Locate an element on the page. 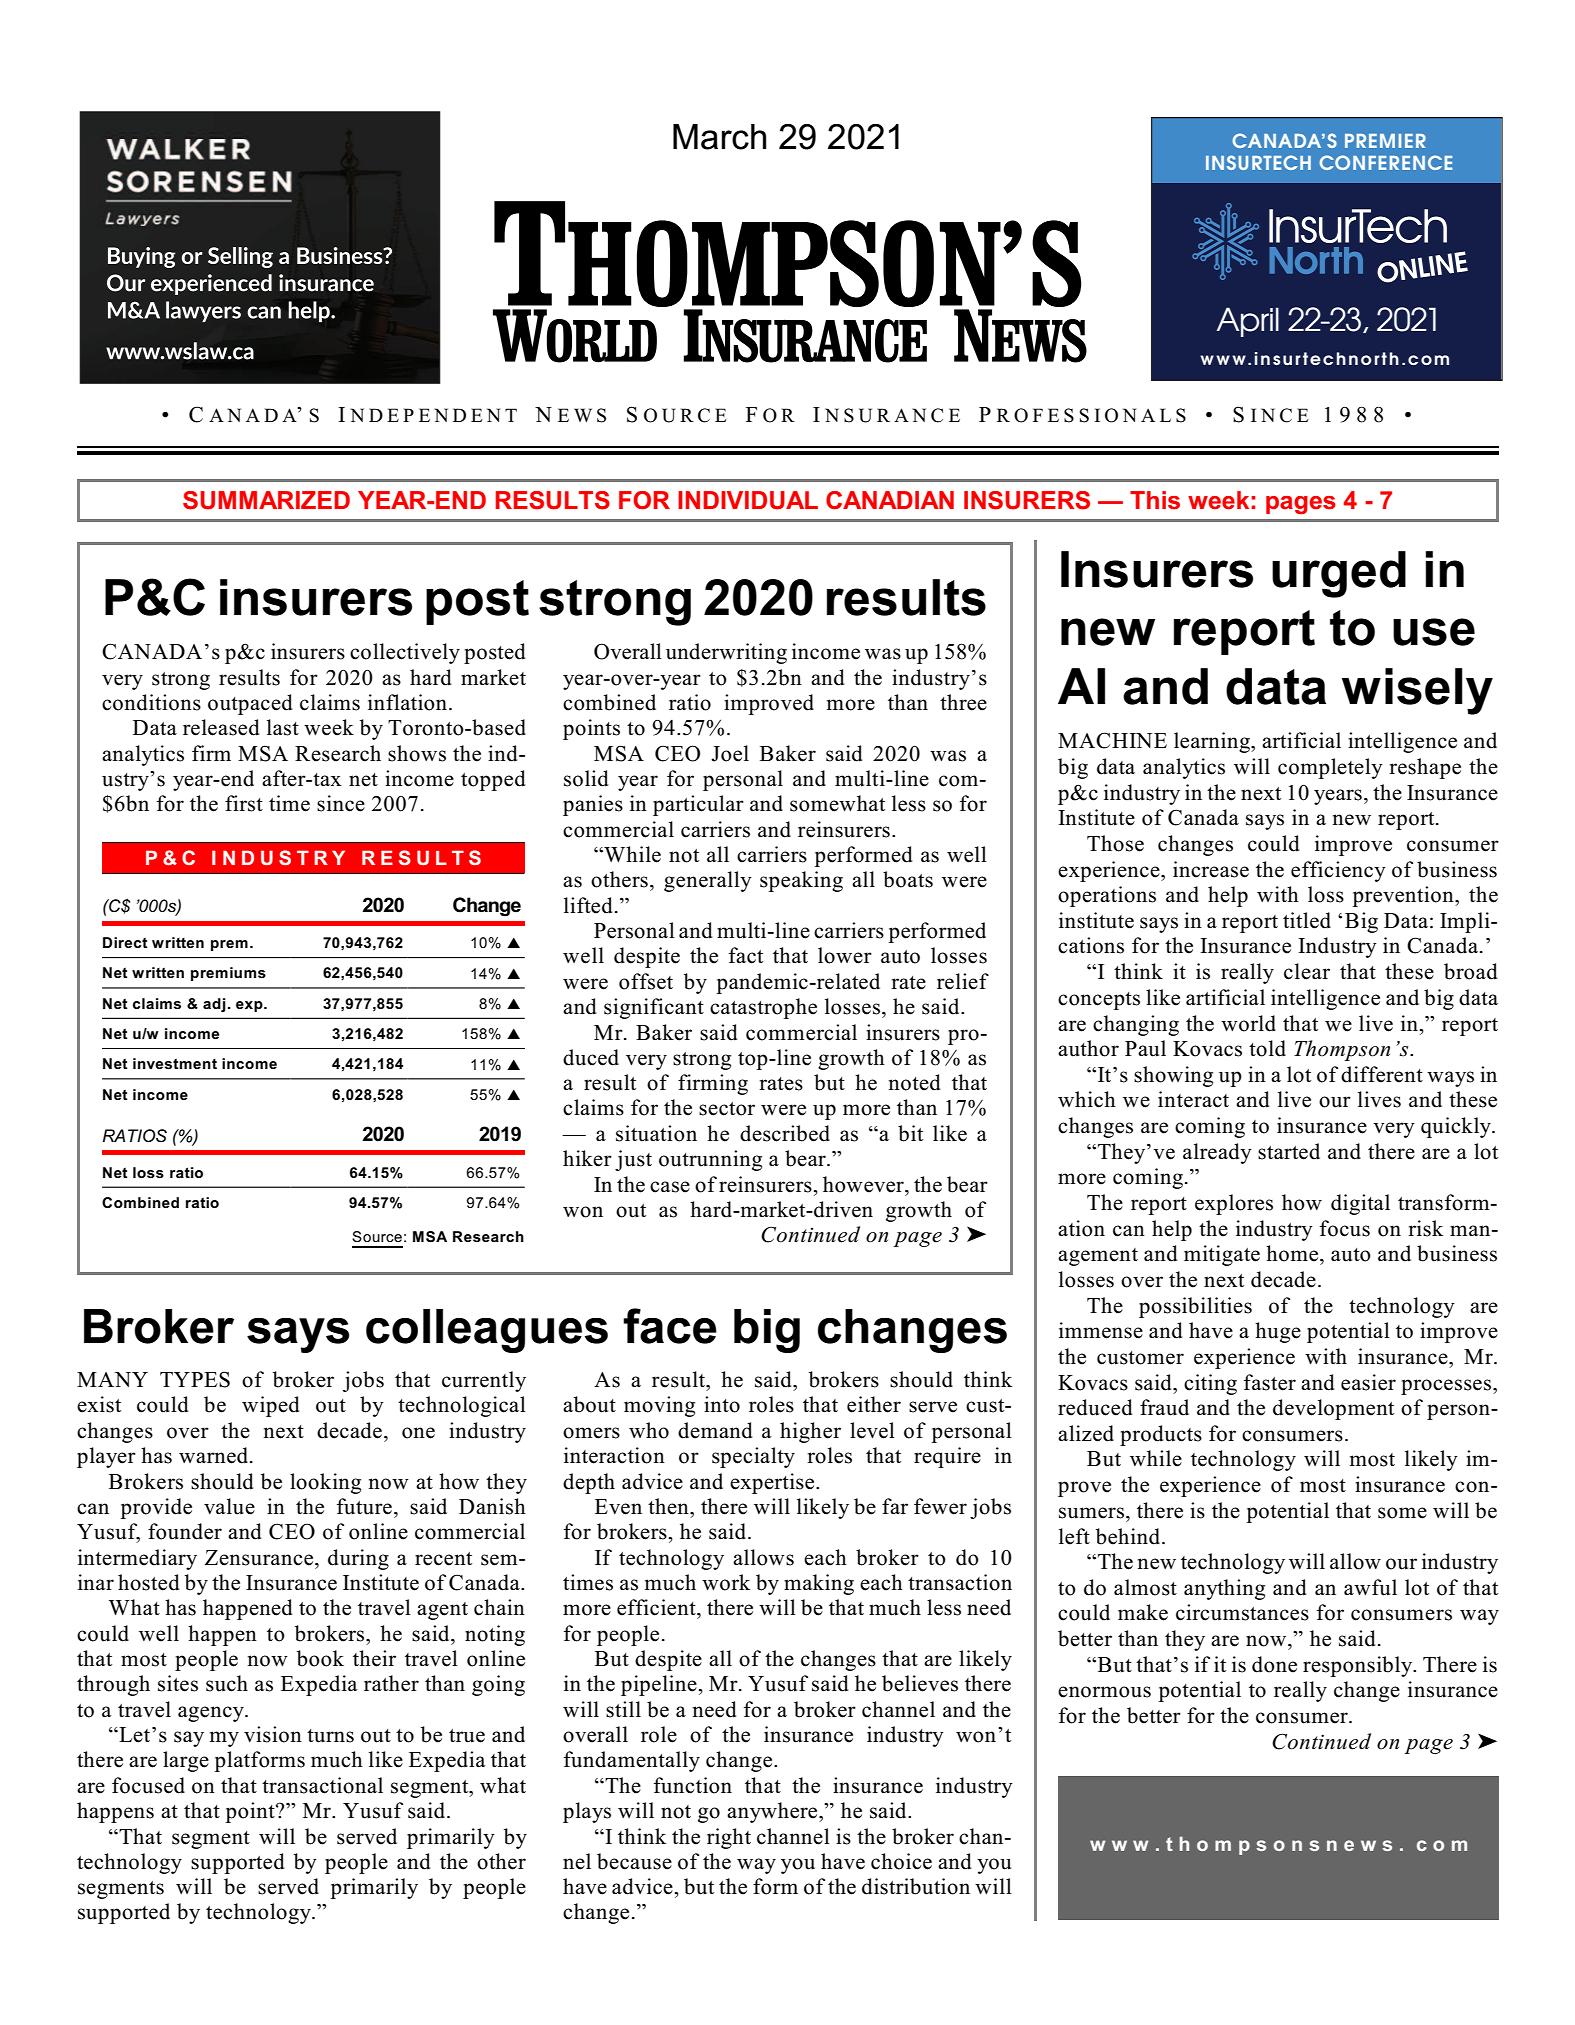 The height and width of the image is (2025, 1575). adj is located at coordinates (214, 1005).
